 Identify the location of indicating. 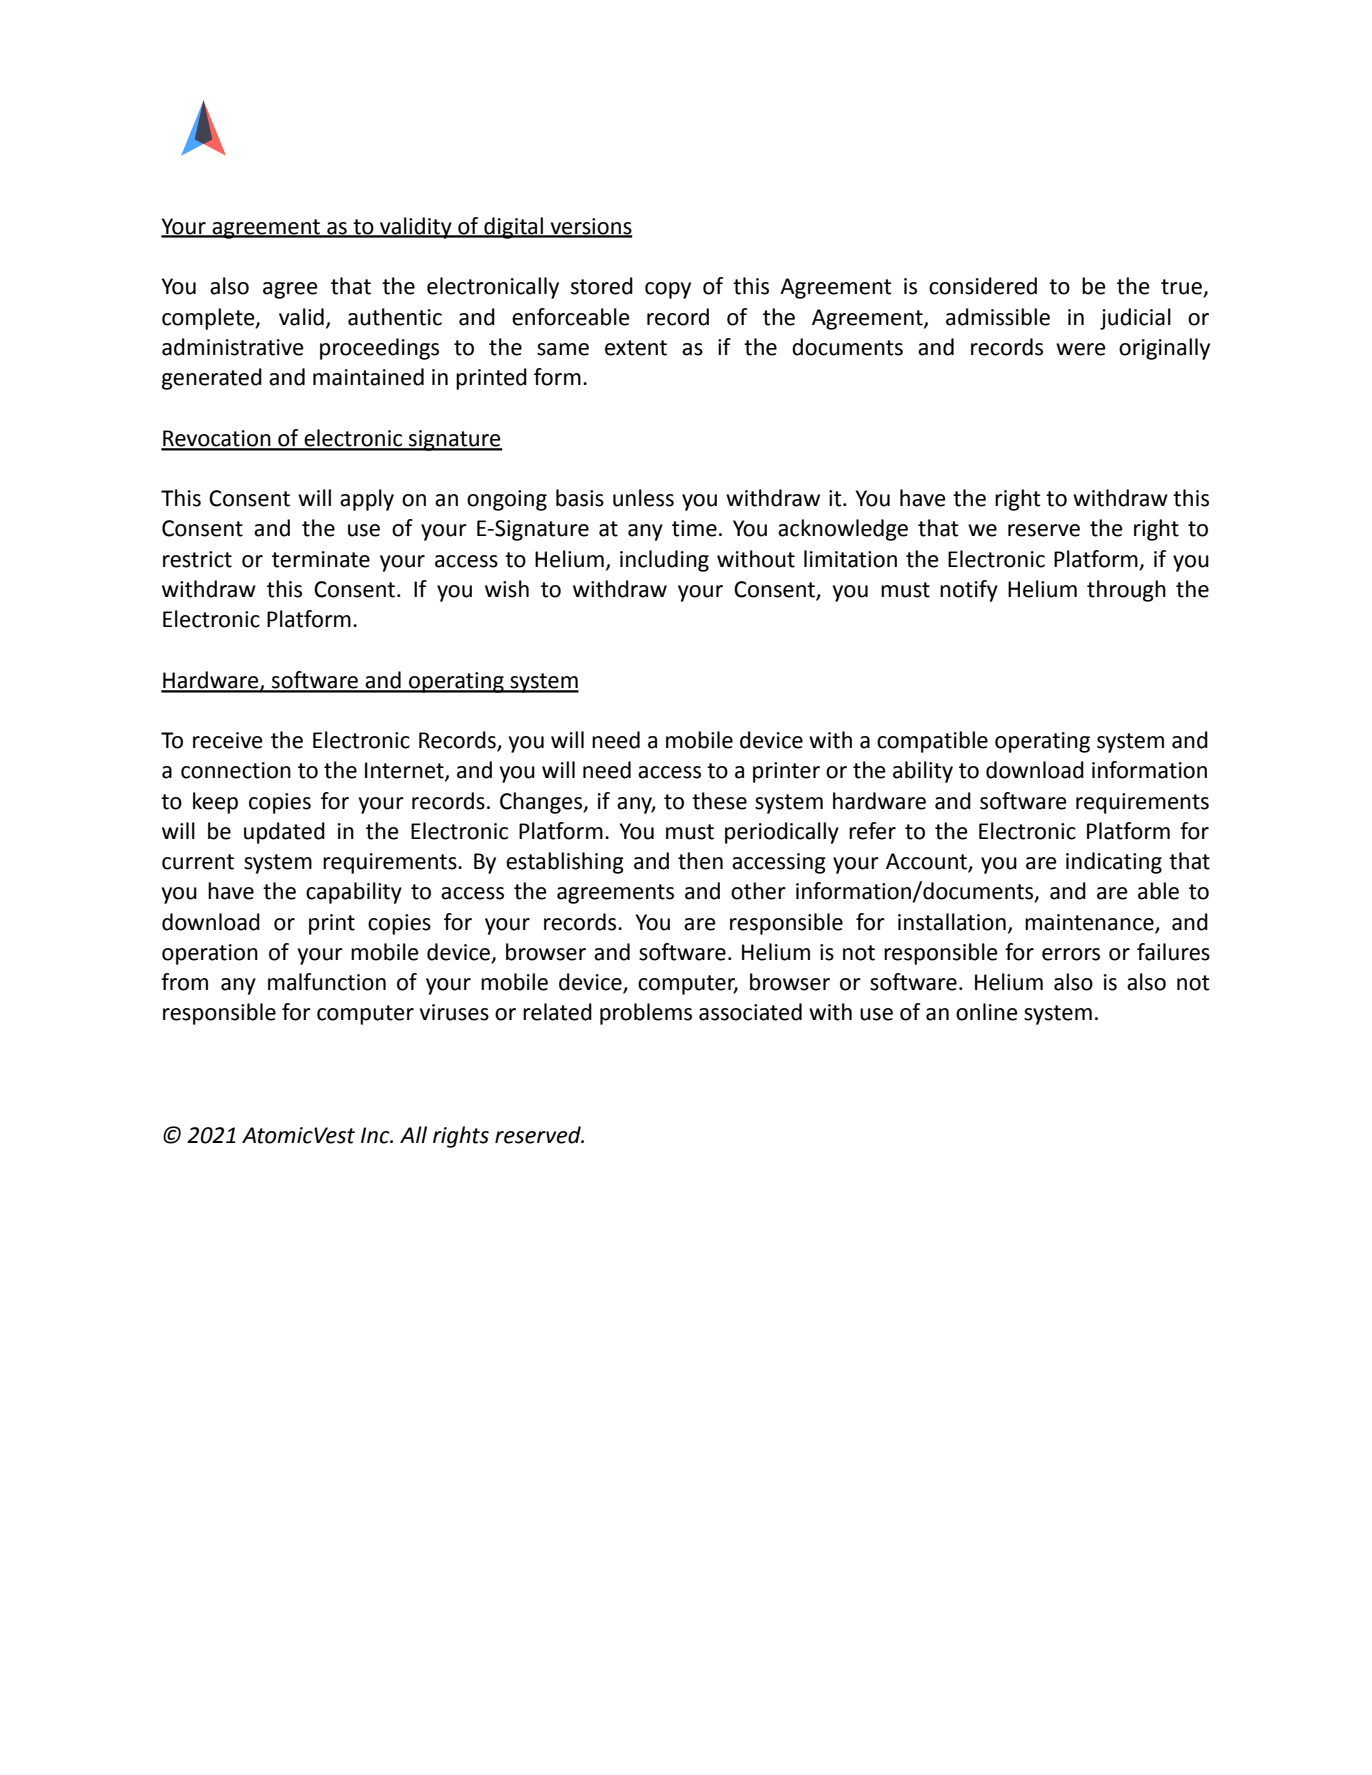
(1114, 863).
